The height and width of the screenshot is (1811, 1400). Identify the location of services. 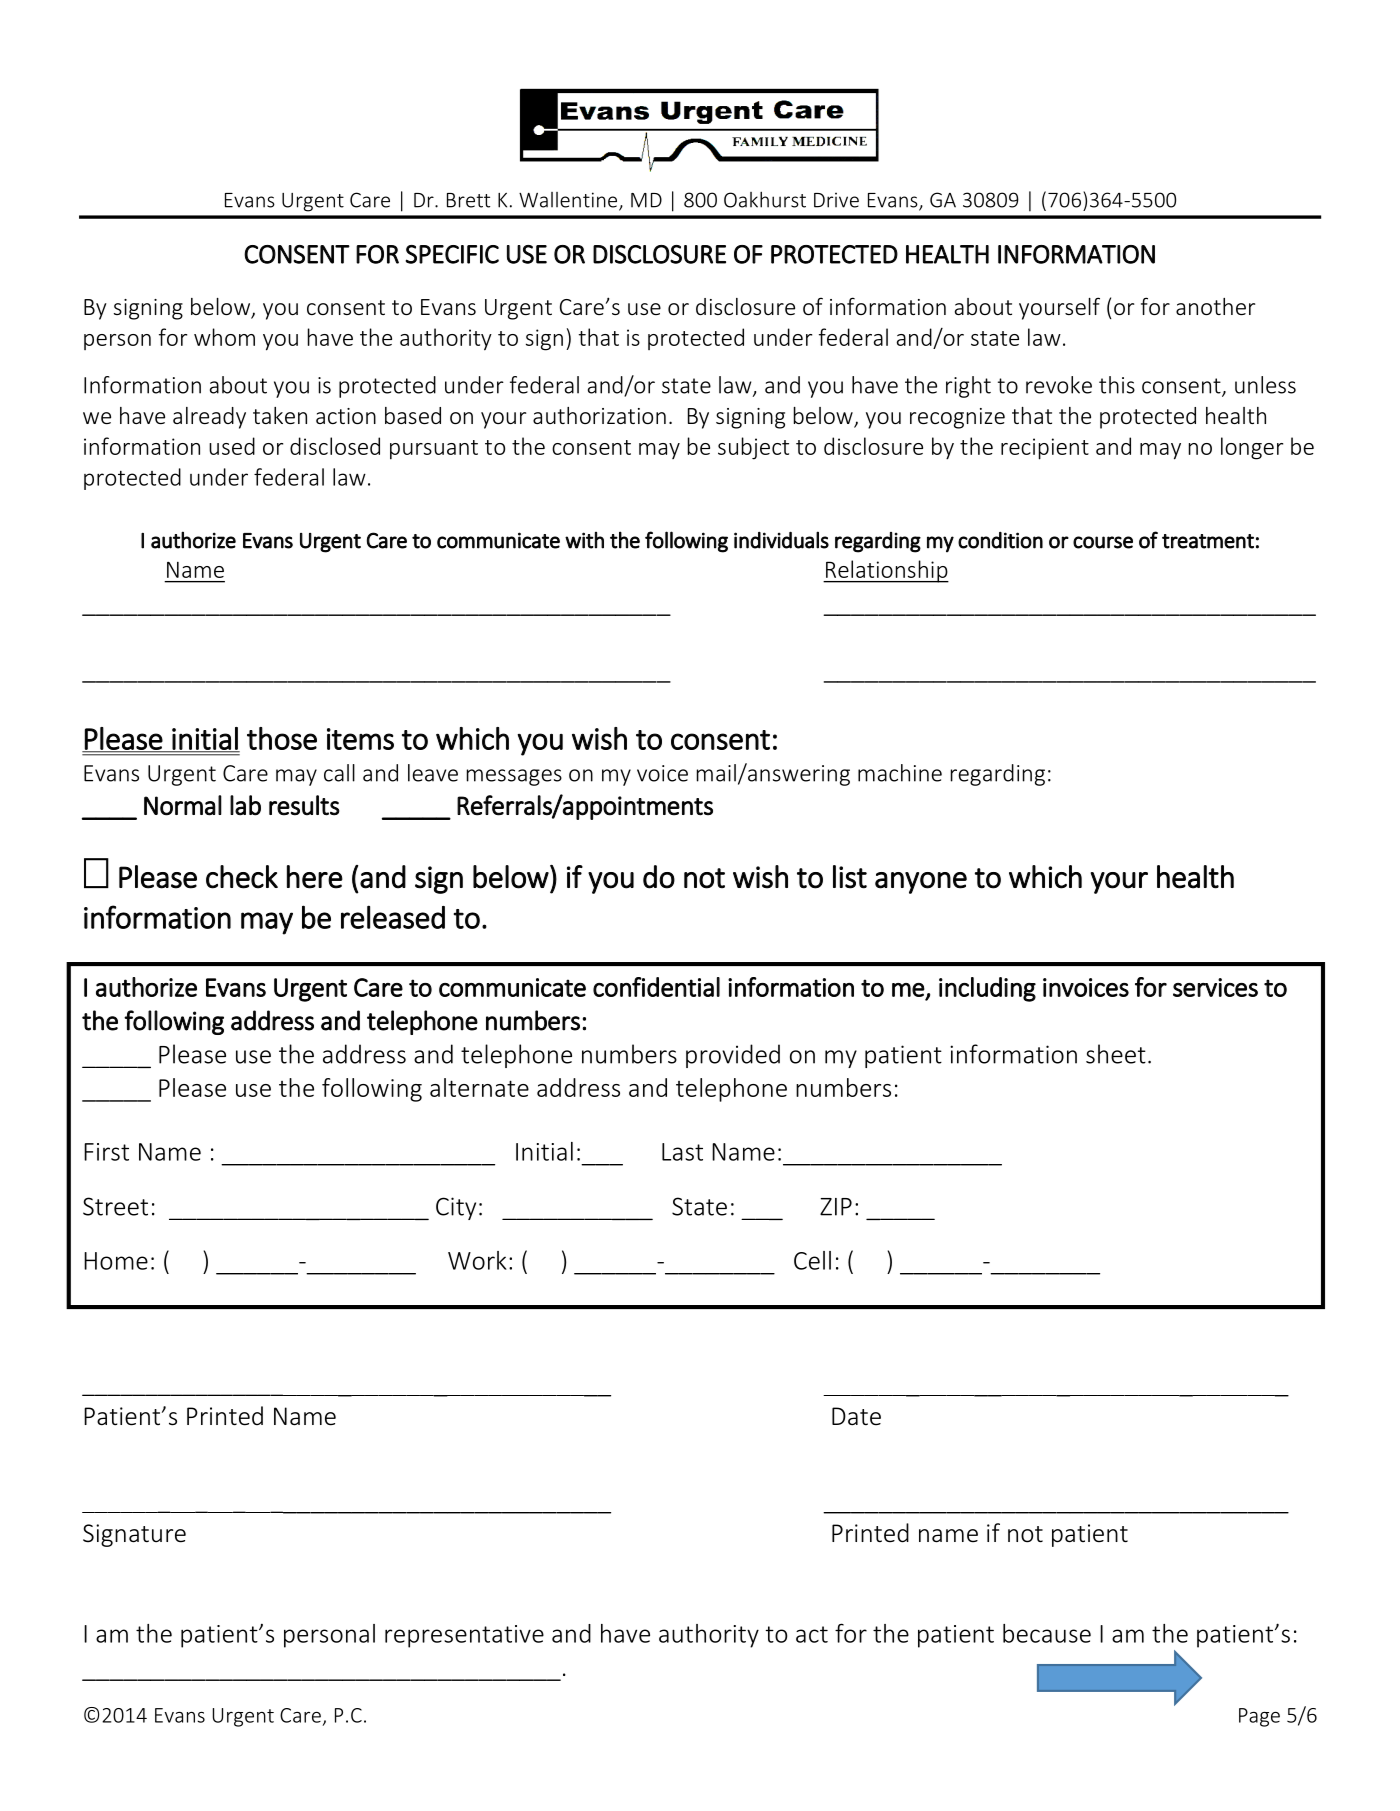
(1215, 987).
